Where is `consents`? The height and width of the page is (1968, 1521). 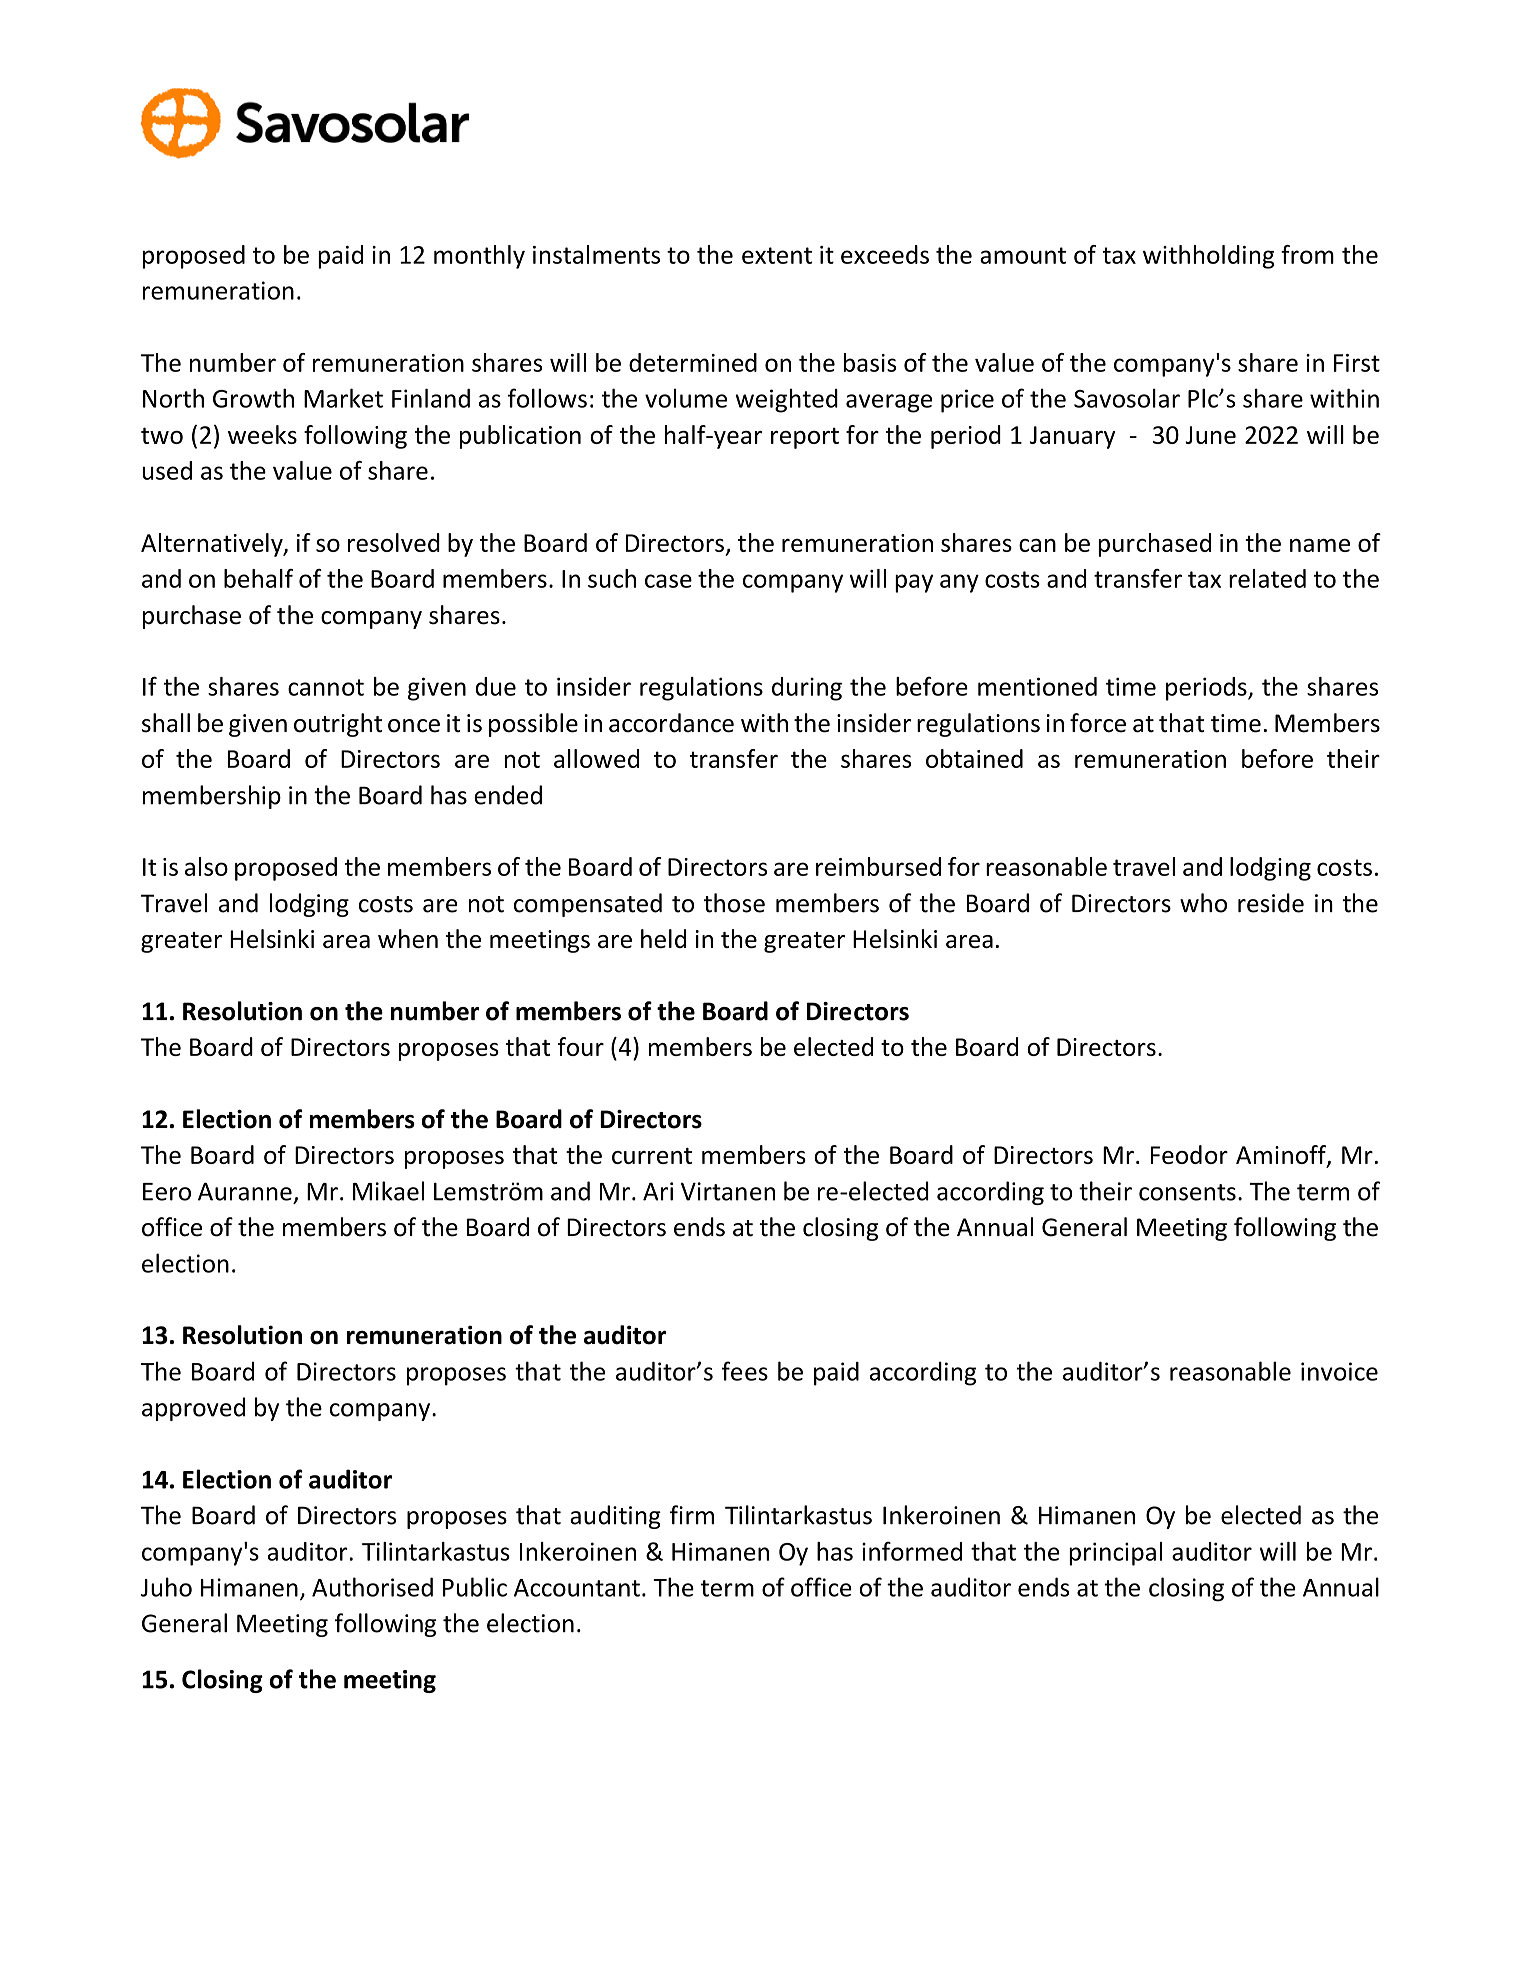
consents is located at coordinates (1187, 1192).
